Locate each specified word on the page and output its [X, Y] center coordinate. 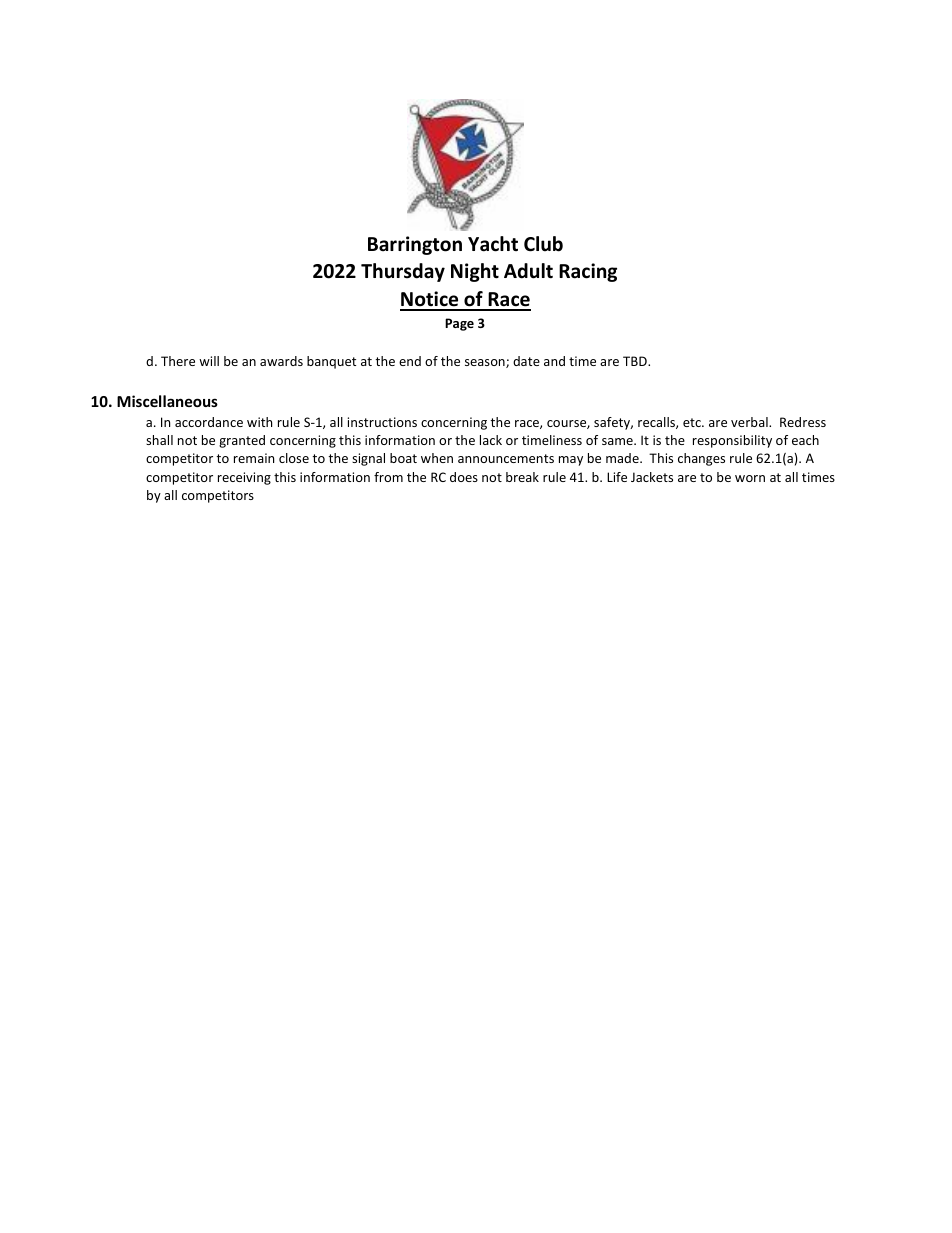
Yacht [493, 244]
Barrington [415, 245]
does [464, 477]
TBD [636, 361]
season [486, 363]
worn [750, 478]
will [209, 361]
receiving [244, 478]
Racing [588, 272]
